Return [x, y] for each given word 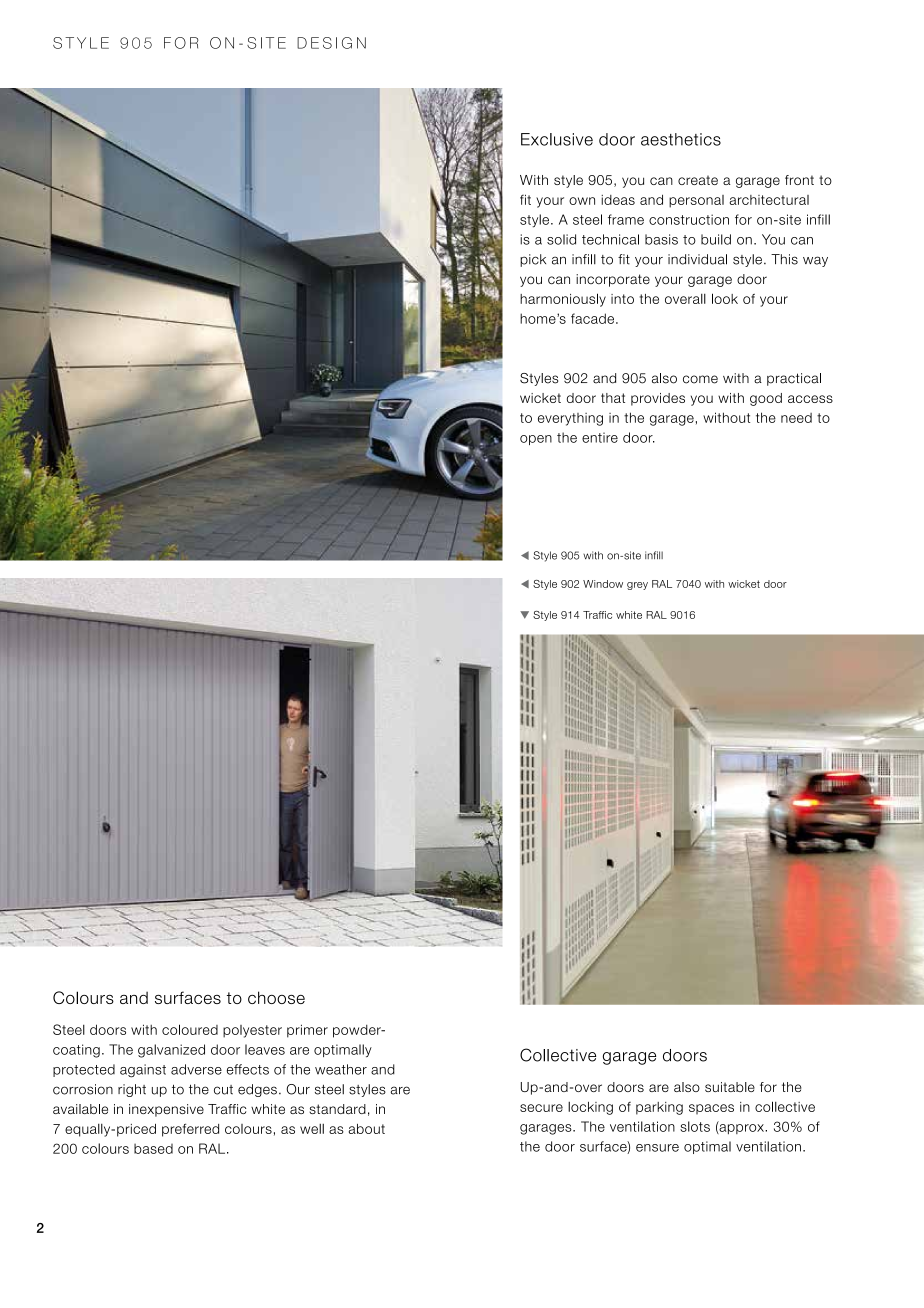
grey [637, 586]
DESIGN [331, 43]
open [536, 440]
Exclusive [557, 139]
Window [603, 584]
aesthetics [681, 139]
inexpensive [166, 1110]
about [367, 1129]
